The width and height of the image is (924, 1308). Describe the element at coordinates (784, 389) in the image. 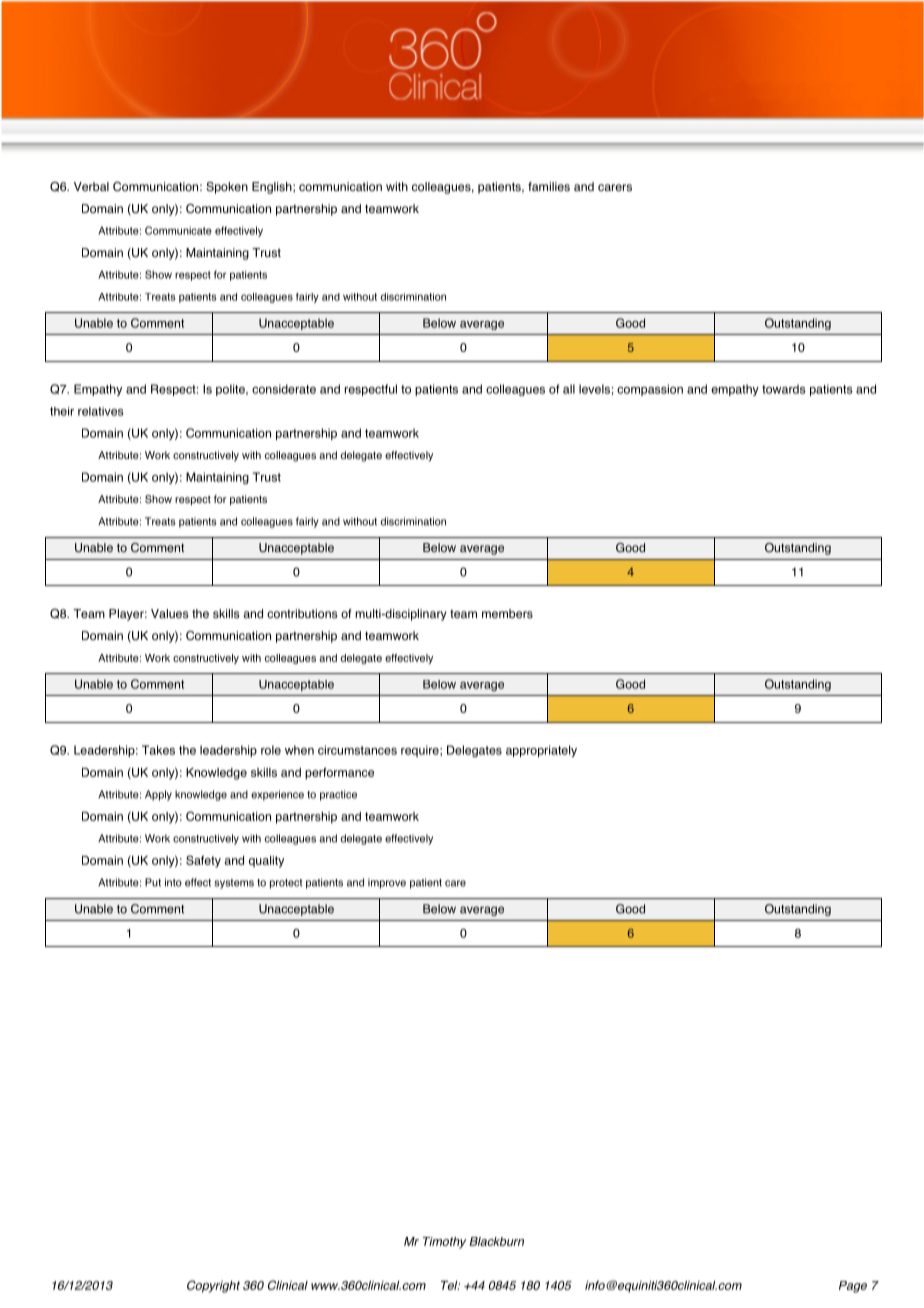

I see `towards` at that location.
